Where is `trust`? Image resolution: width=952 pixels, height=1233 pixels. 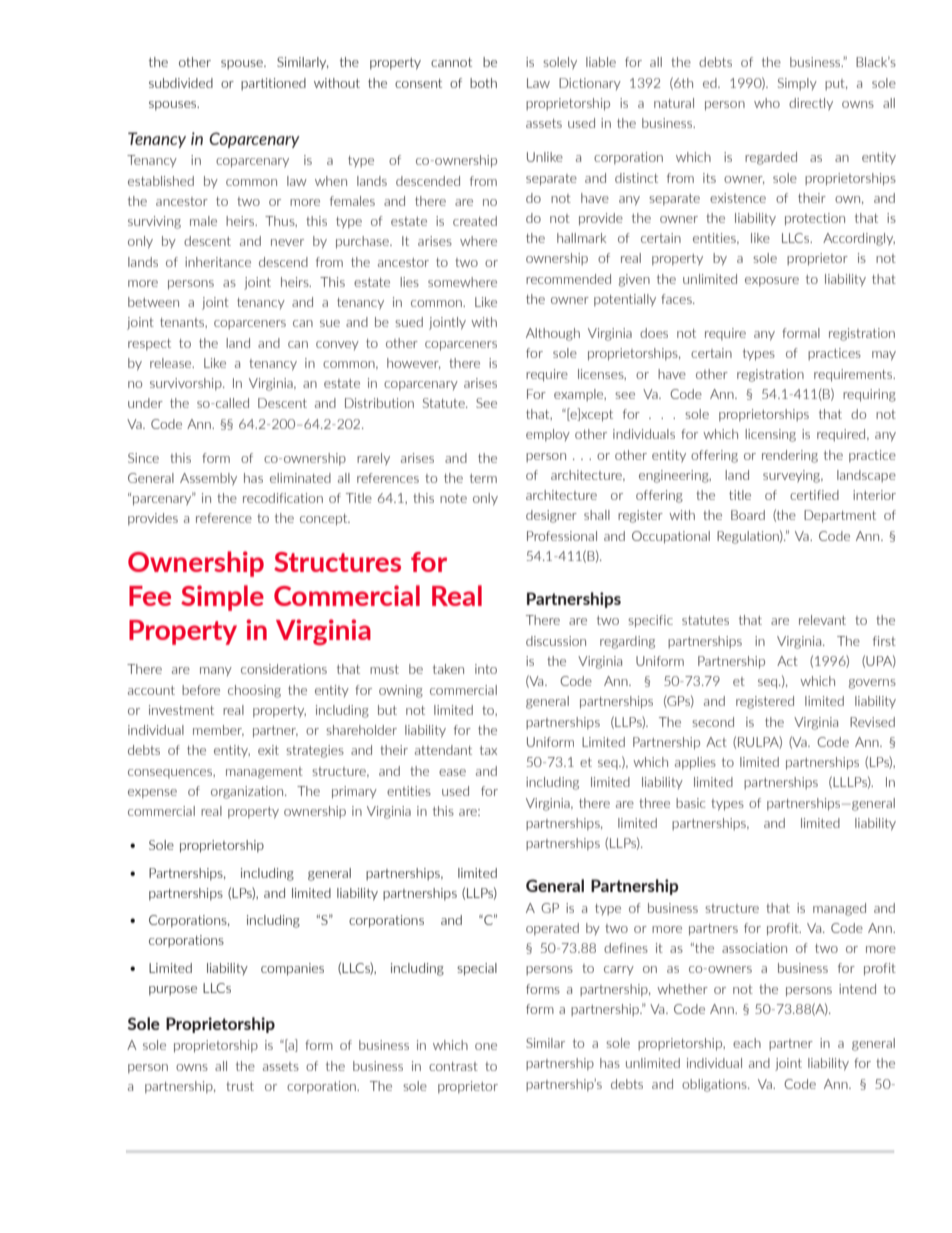
trust is located at coordinates (240, 1086).
